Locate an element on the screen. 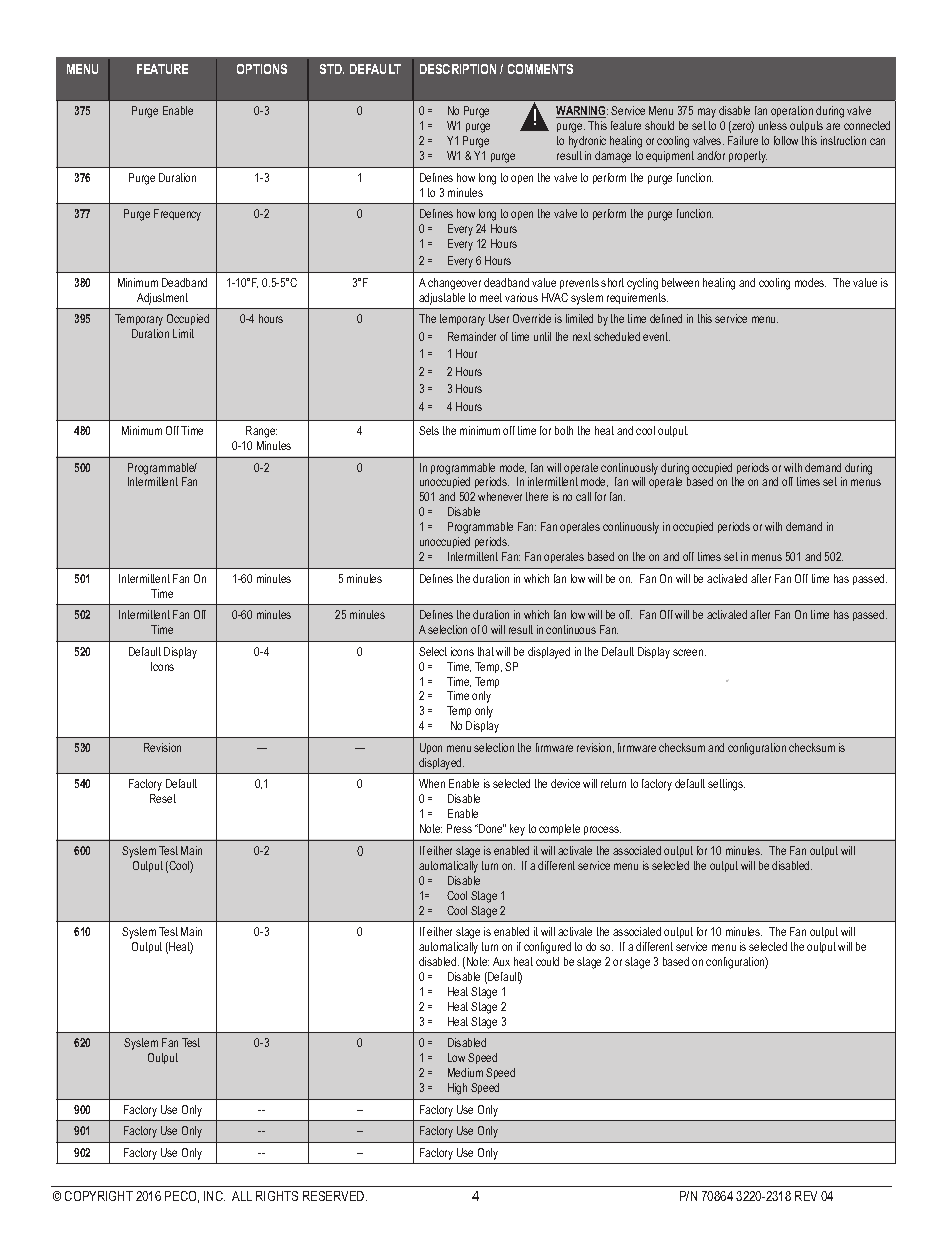 The image size is (952, 1233). Aux is located at coordinates (501, 961).
